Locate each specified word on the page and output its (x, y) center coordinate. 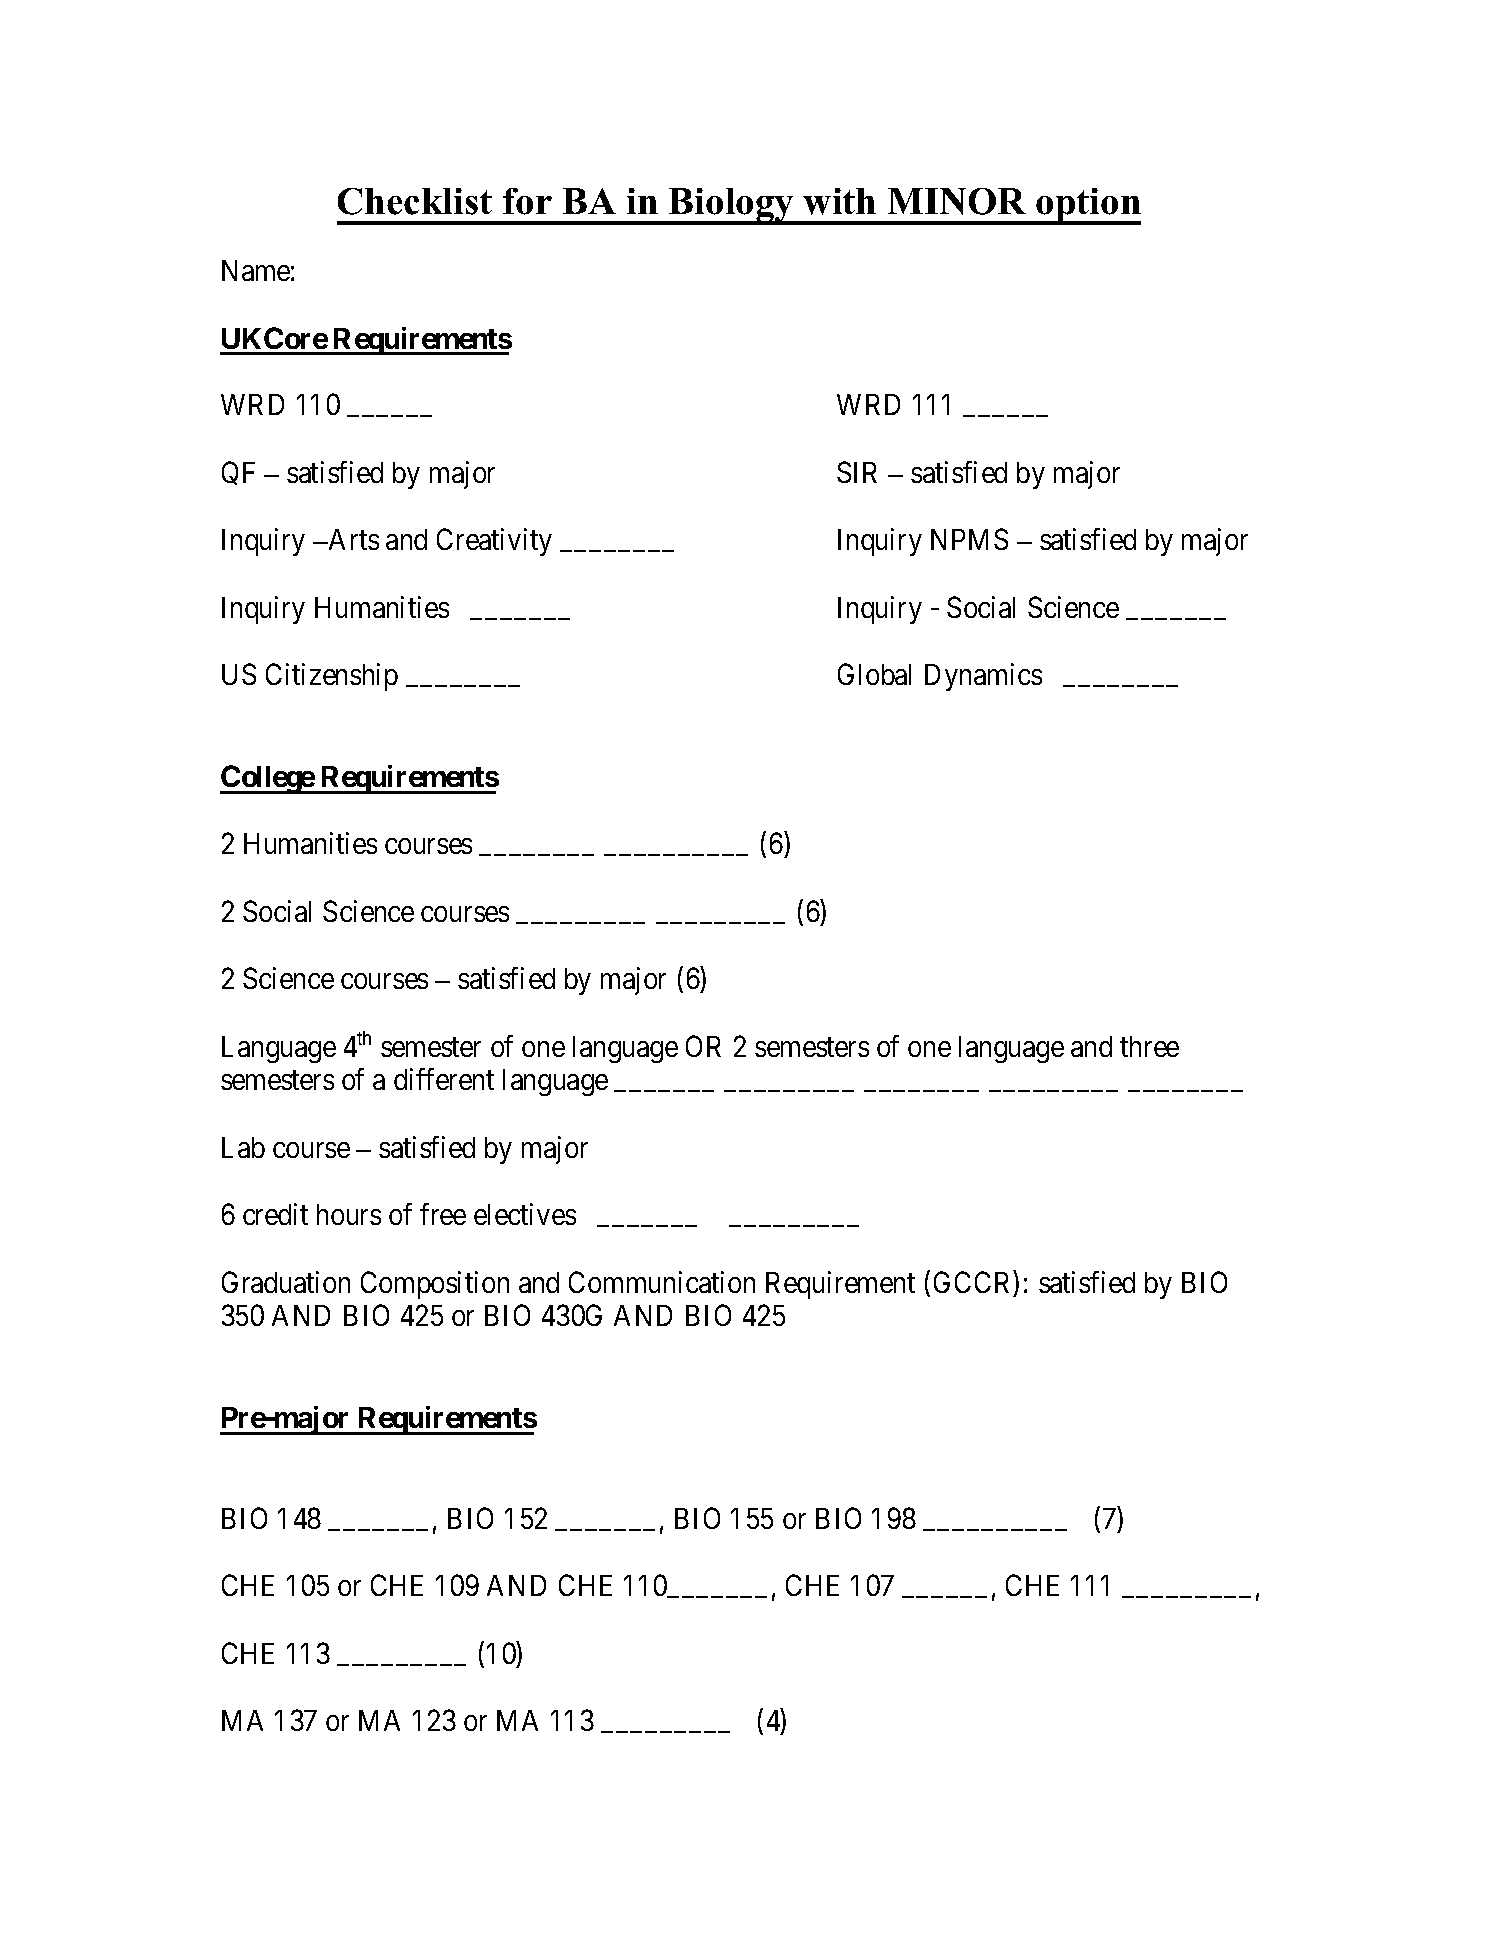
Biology (732, 206)
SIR (857, 472)
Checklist (415, 201)
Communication (662, 1282)
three (1149, 1046)
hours (349, 1214)
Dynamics (983, 677)
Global (874, 674)
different (444, 1079)
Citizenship (332, 677)
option (1087, 206)
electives (525, 1214)
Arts (352, 539)
